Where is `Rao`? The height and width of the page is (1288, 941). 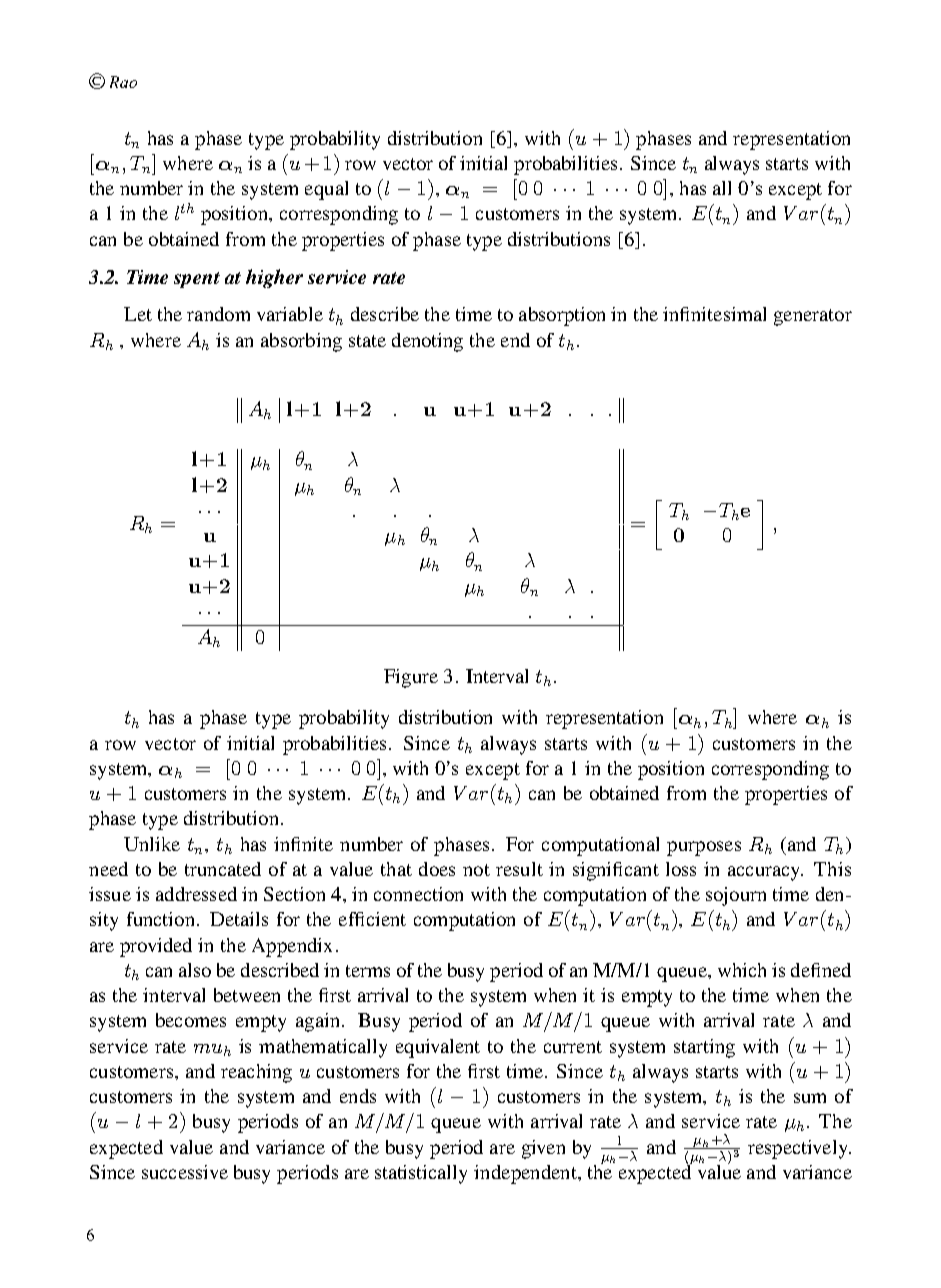 Rao is located at coordinates (123, 82).
